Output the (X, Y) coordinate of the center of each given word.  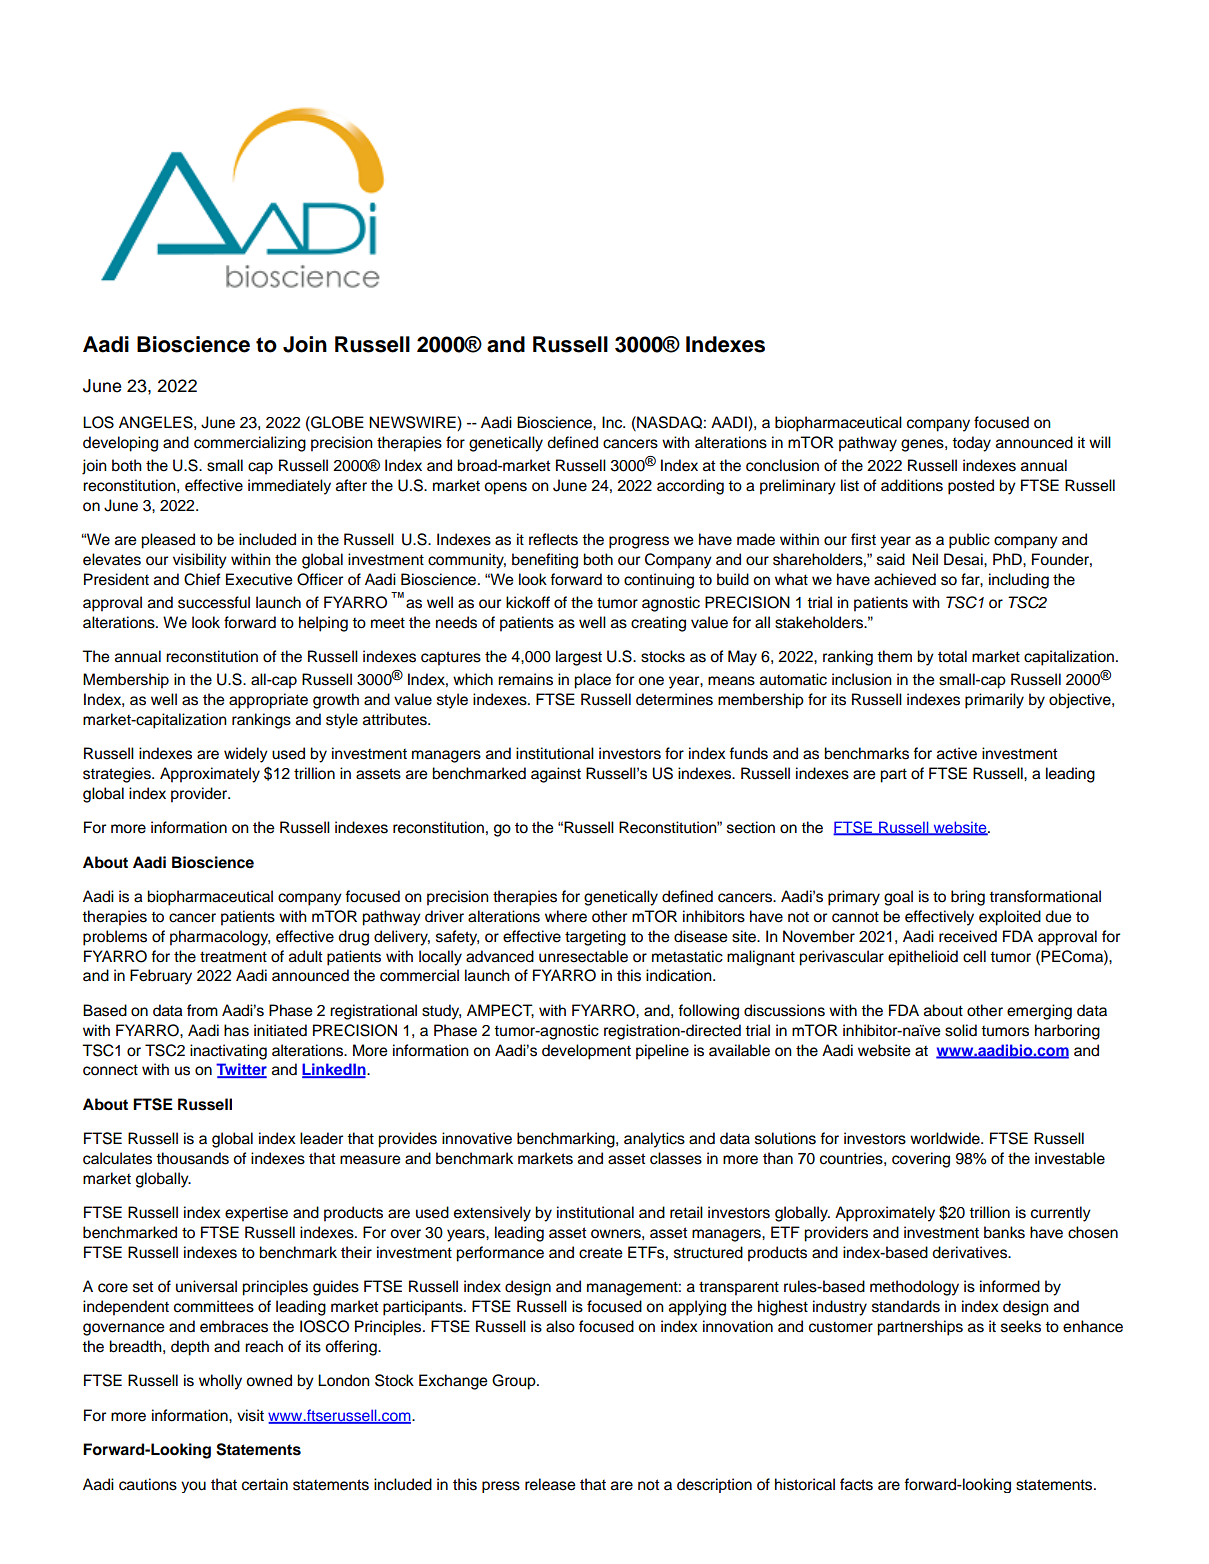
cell (974, 956)
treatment (233, 957)
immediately (289, 487)
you (193, 1487)
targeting (595, 938)
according (690, 487)
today (971, 444)
